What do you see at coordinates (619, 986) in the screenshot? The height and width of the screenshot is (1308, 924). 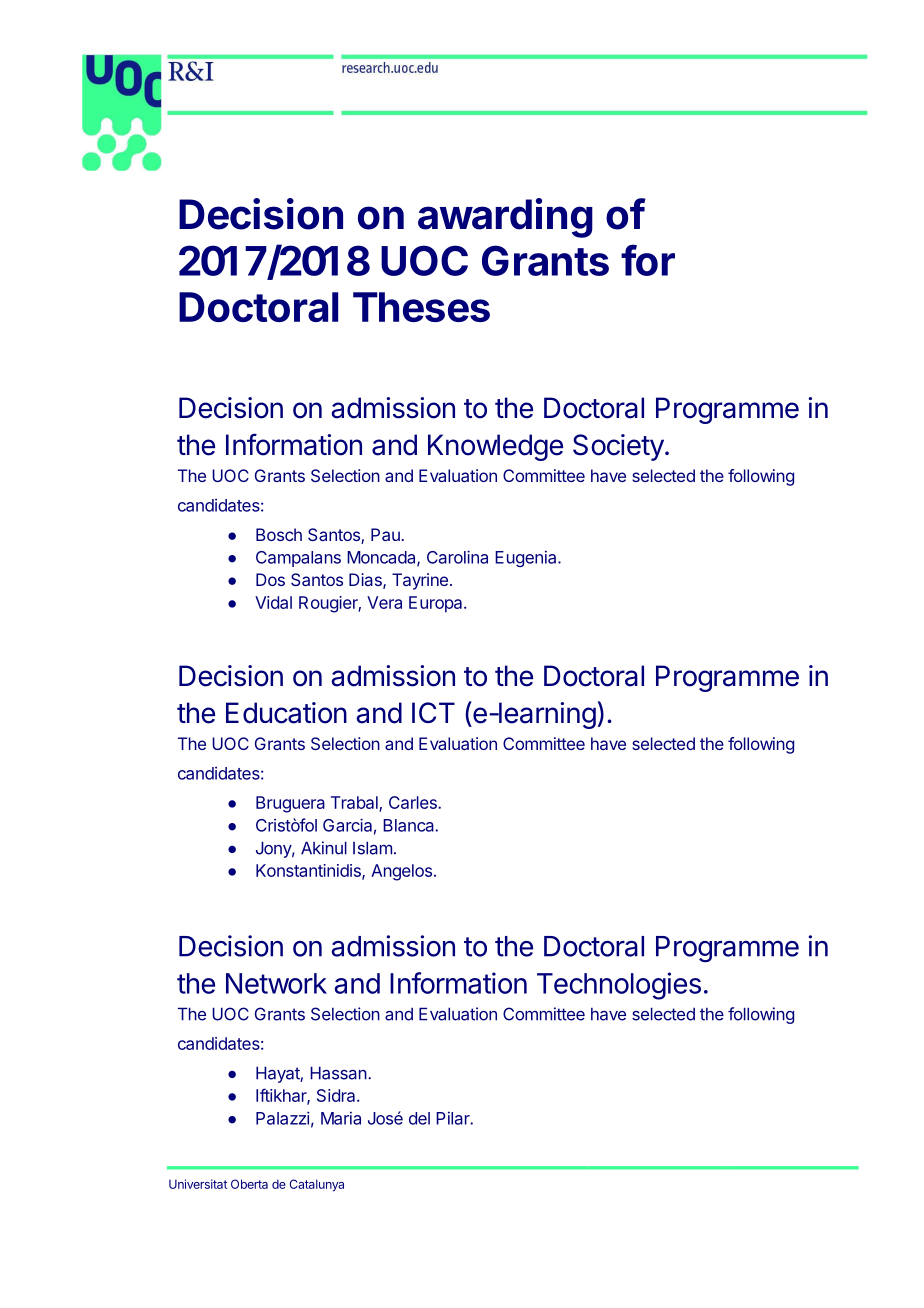 I see `Technologies` at bounding box center [619, 986].
